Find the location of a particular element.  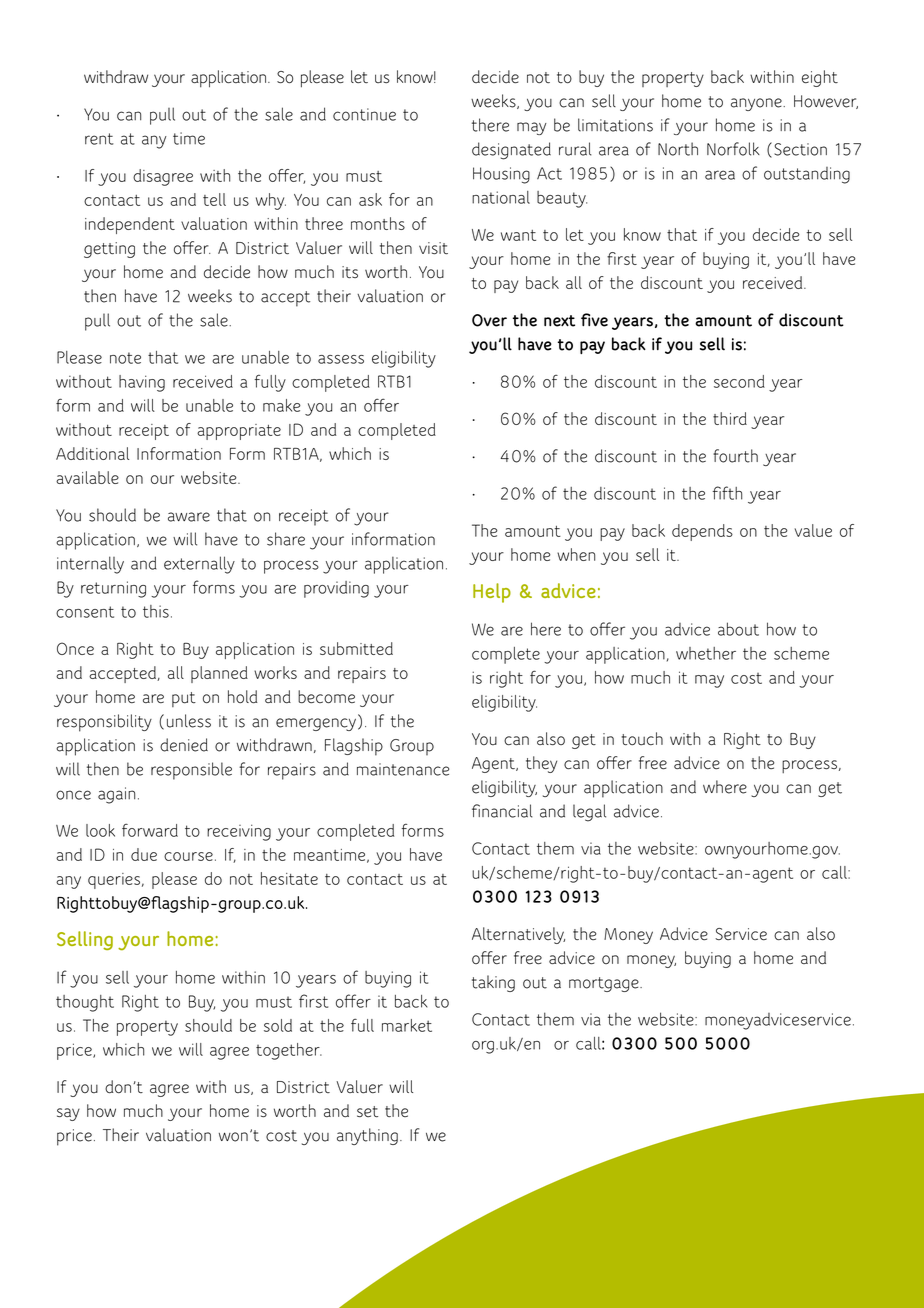

rent is located at coordinates (99, 139).
